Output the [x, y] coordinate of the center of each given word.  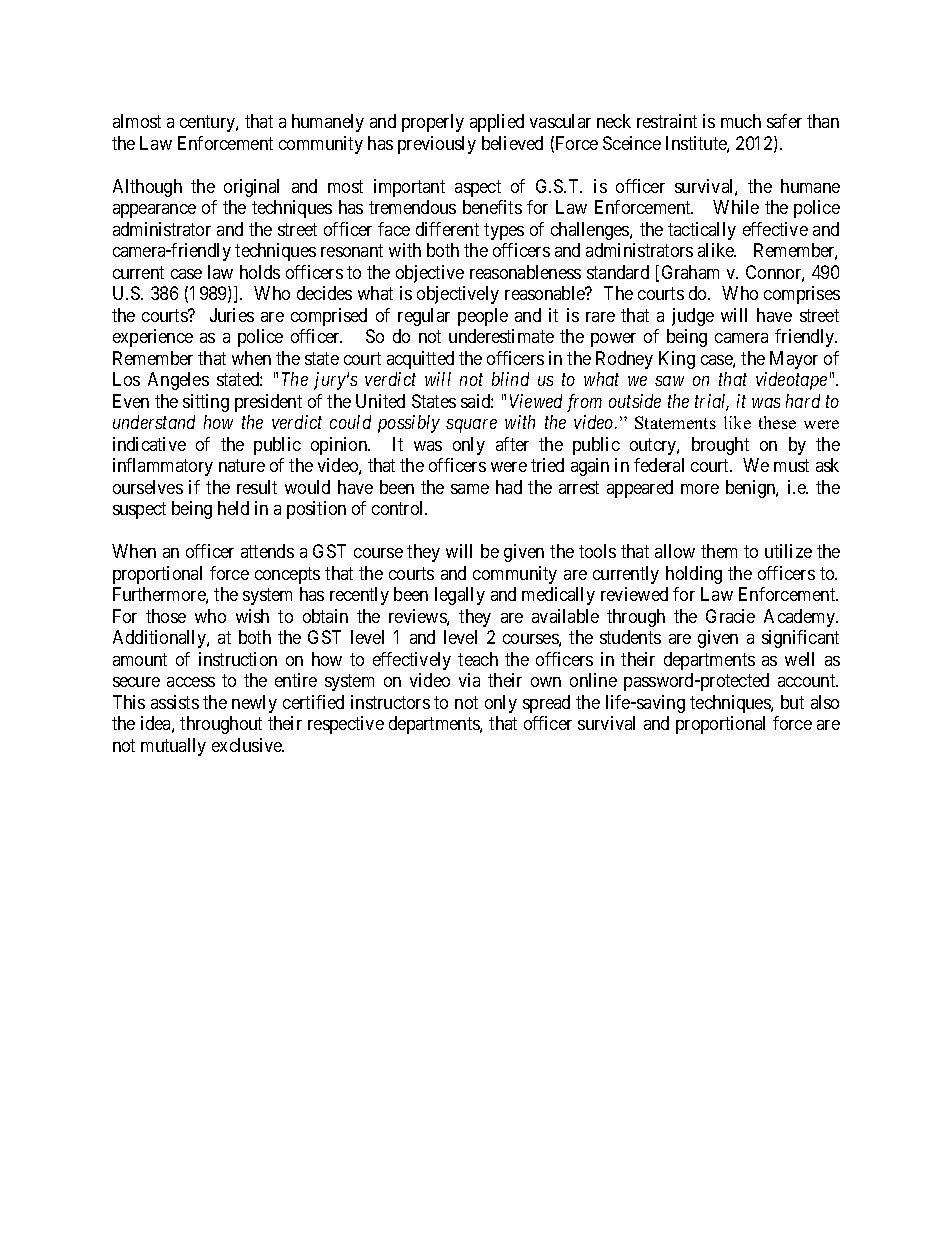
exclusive [248, 745]
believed [512, 143]
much [741, 121]
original [251, 188]
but [792, 702]
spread [546, 704]
